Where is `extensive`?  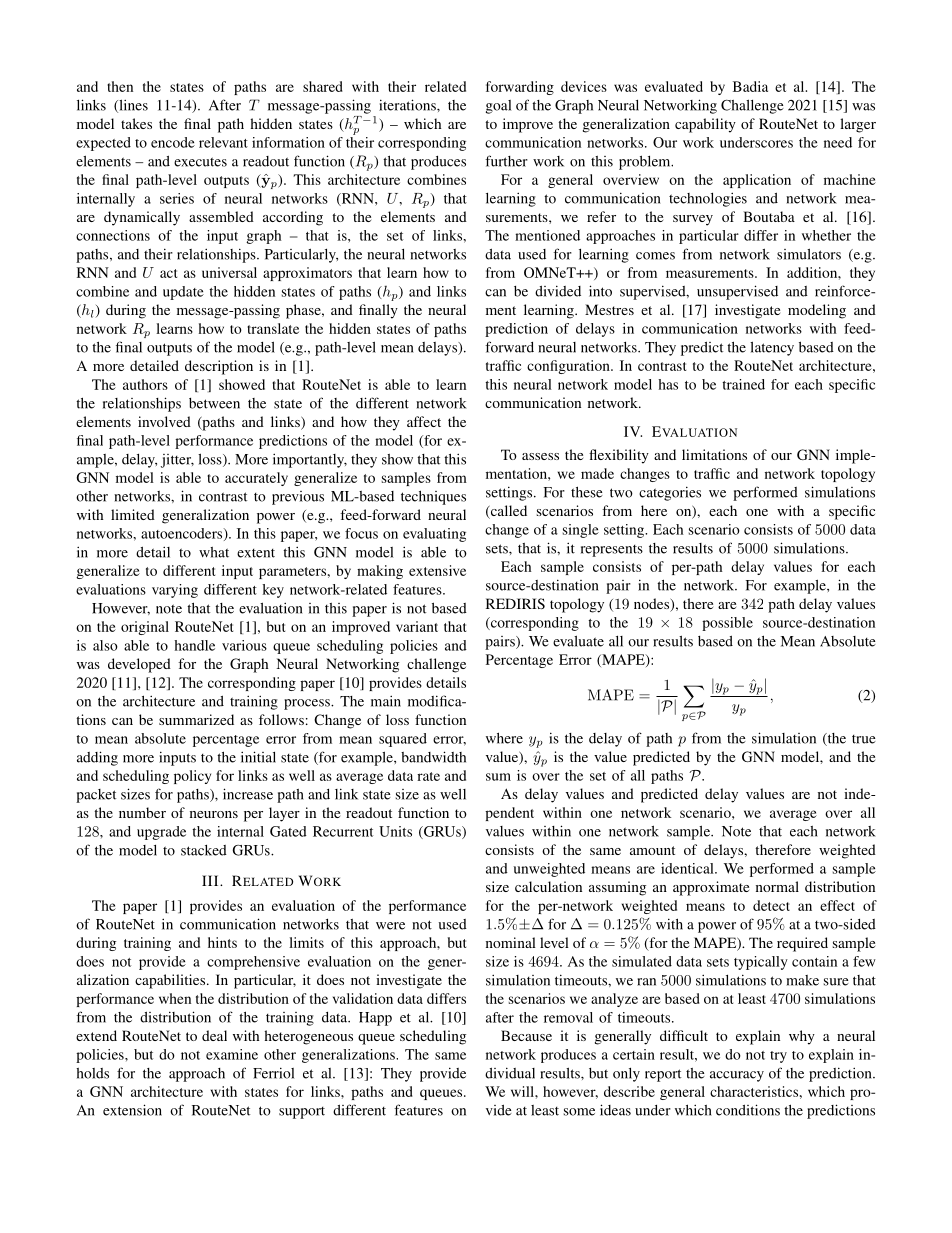
extensive is located at coordinates (437, 570).
